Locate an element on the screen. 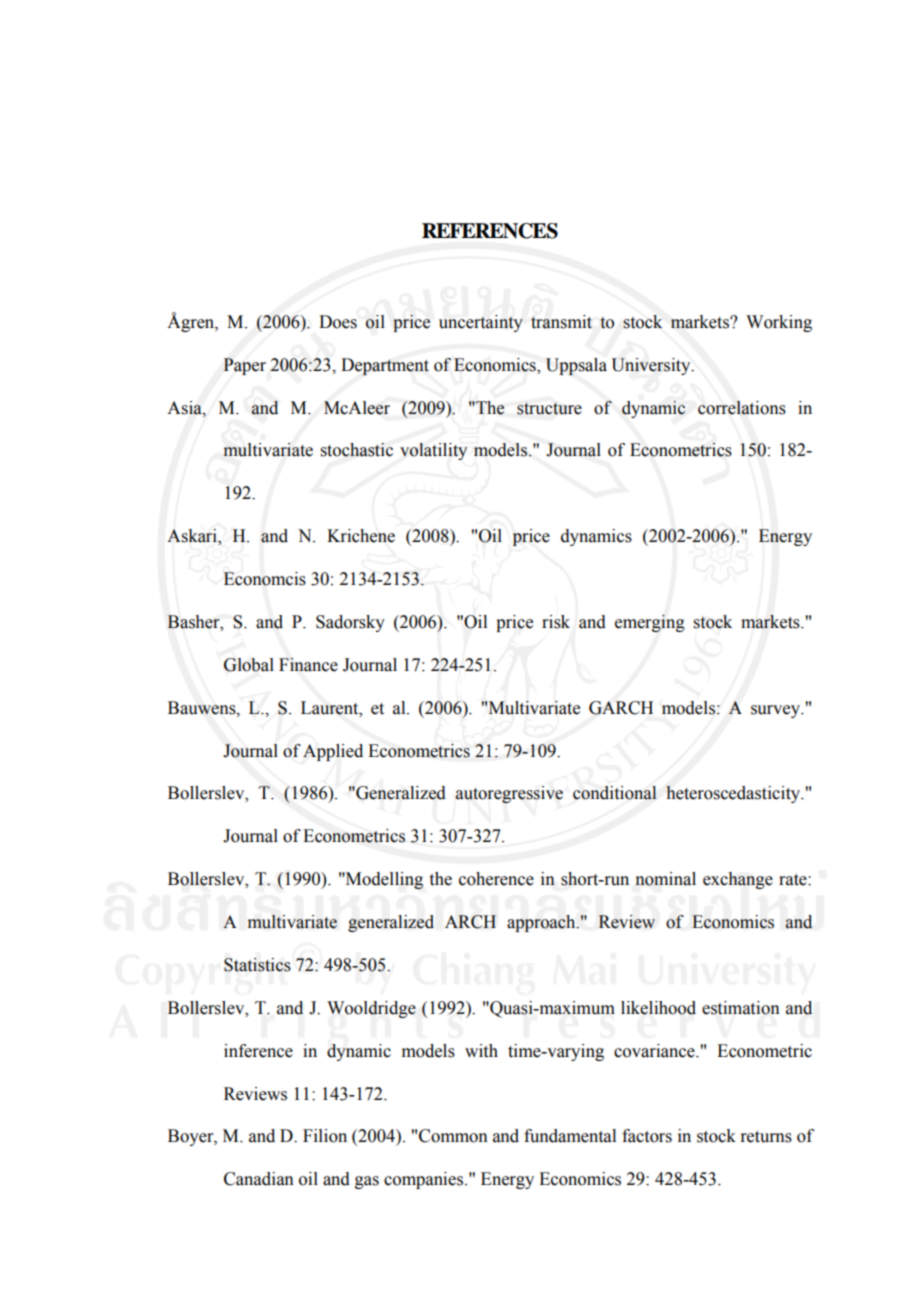  Canadian is located at coordinates (259, 1179).
